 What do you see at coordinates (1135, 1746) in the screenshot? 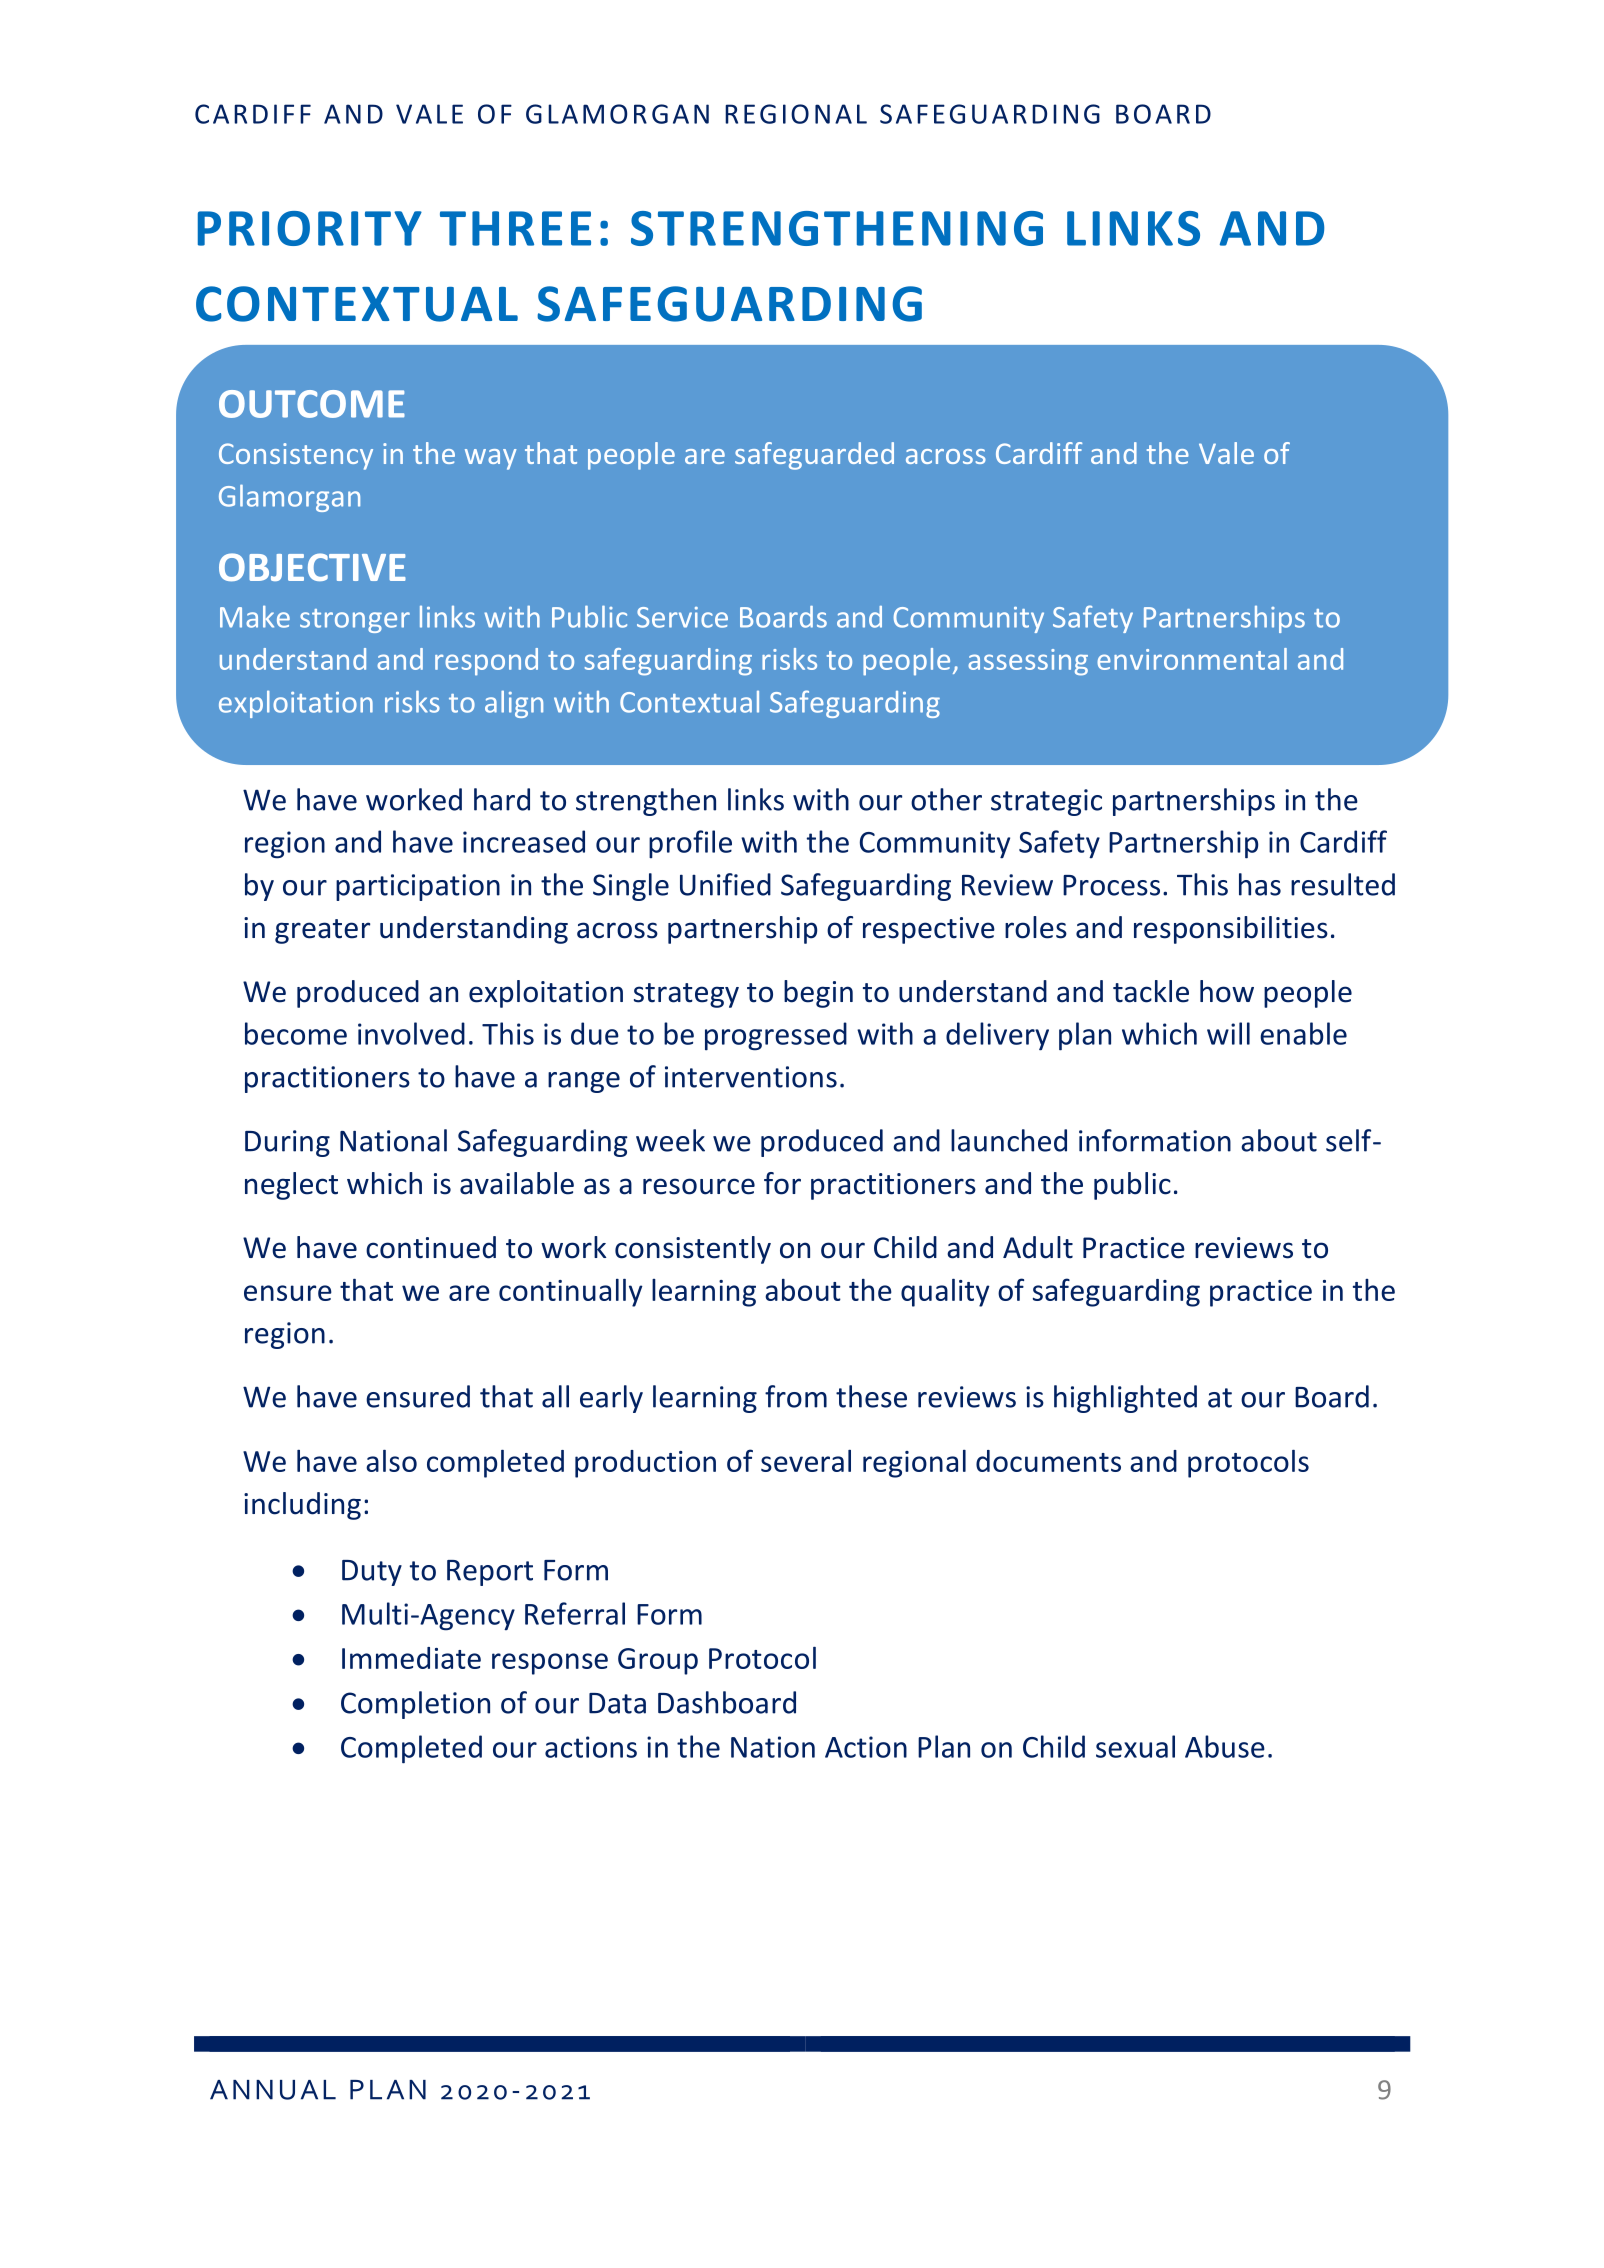
I see `sexual` at bounding box center [1135, 1746].
